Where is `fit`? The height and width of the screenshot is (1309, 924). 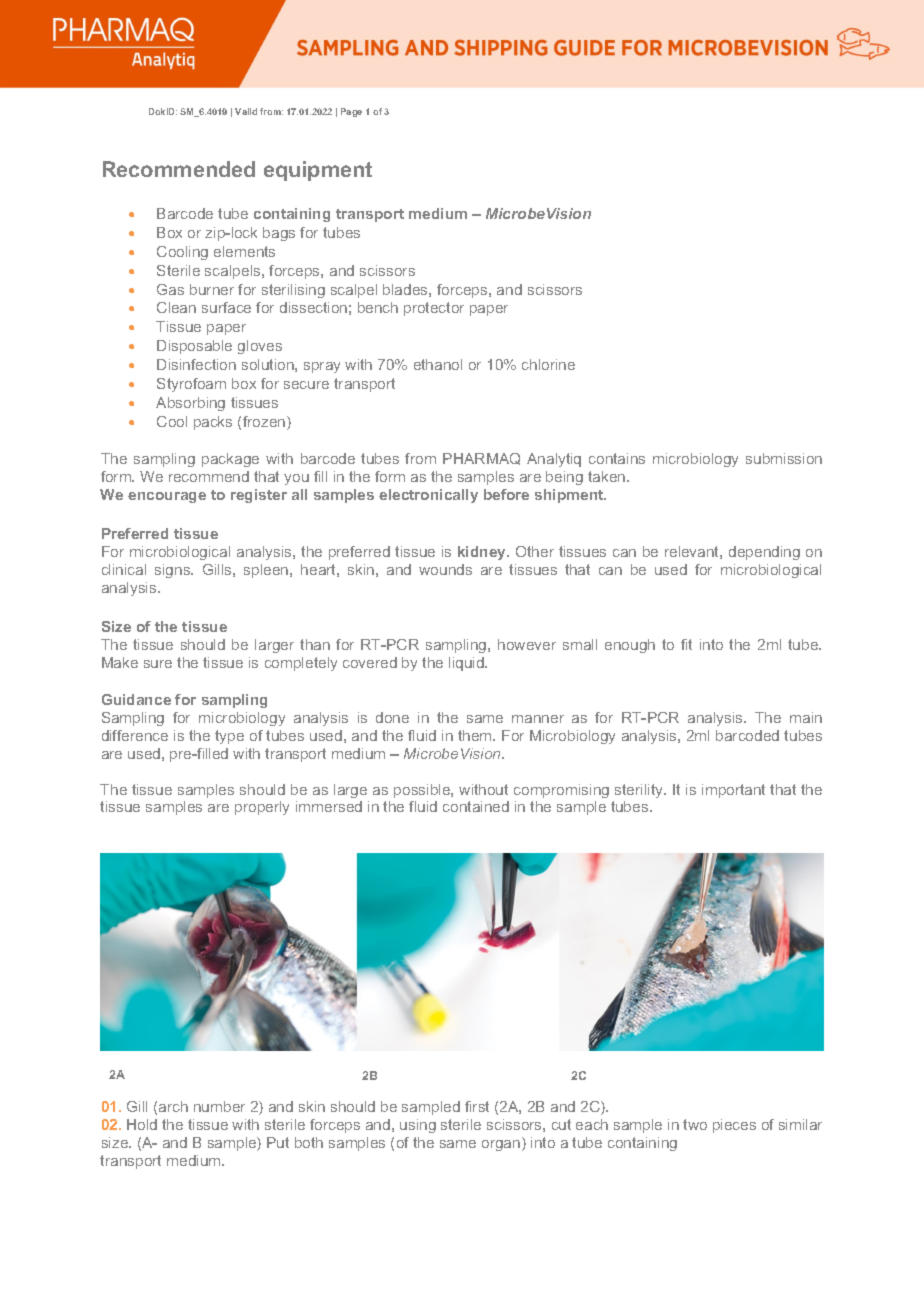 fit is located at coordinates (686, 644).
